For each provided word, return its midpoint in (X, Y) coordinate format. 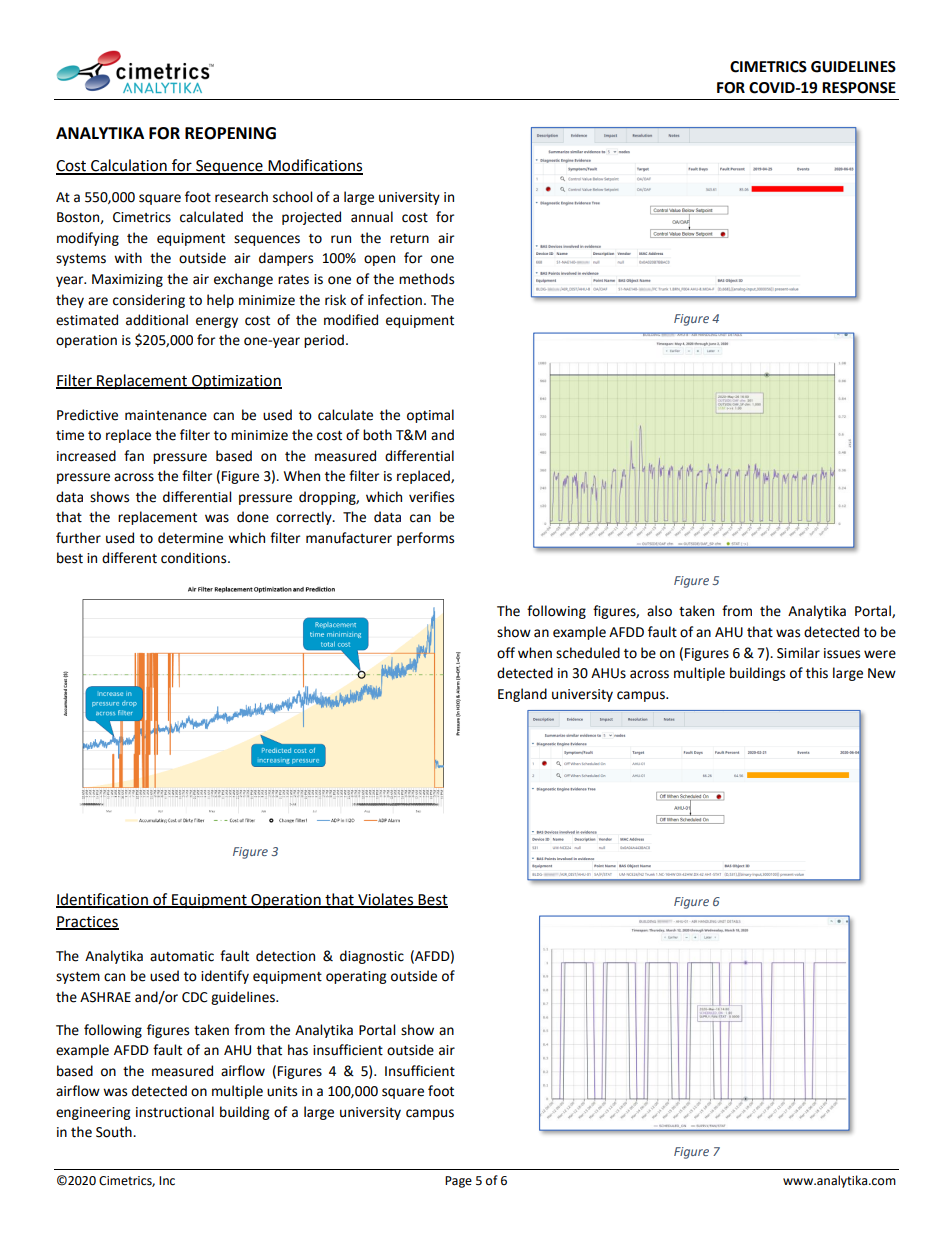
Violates (386, 900)
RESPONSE (859, 88)
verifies (431, 497)
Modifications (314, 166)
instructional (175, 1112)
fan (134, 456)
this (817, 673)
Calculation (129, 166)
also (659, 611)
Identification (103, 900)
